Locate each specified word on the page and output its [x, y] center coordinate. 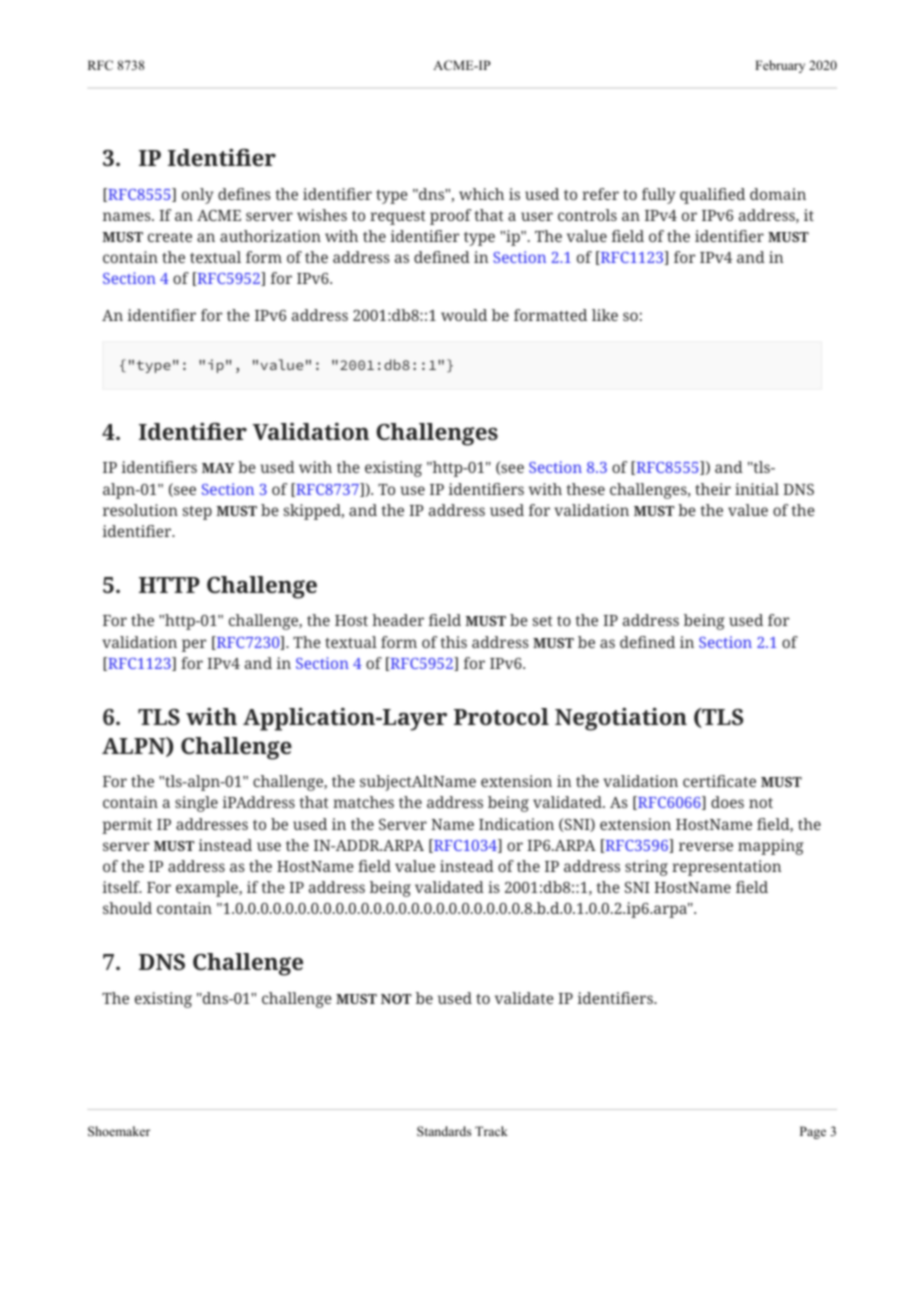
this [453, 642]
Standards [444, 1131]
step [197, 513]
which [481, 194]
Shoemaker [119, 1131]
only [197, 196]
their [713, 489]
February [780, 66]
